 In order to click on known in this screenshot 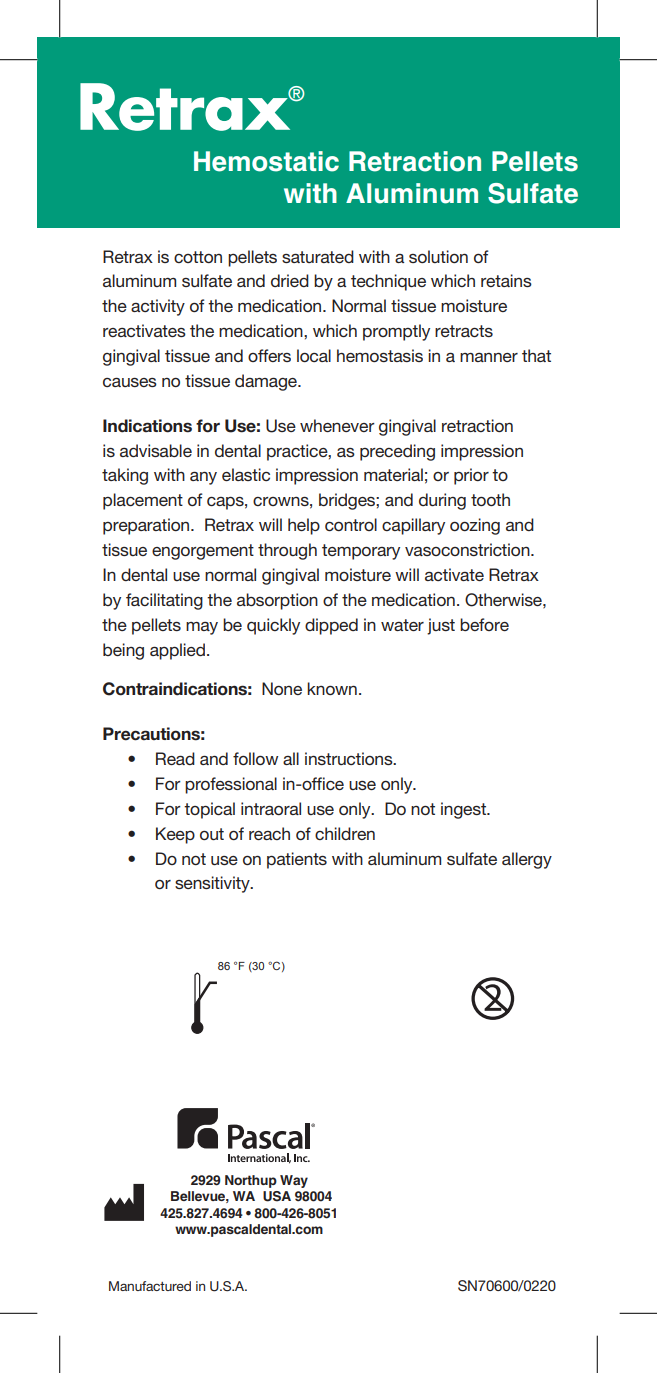, I will do `click(332, 688)`.
